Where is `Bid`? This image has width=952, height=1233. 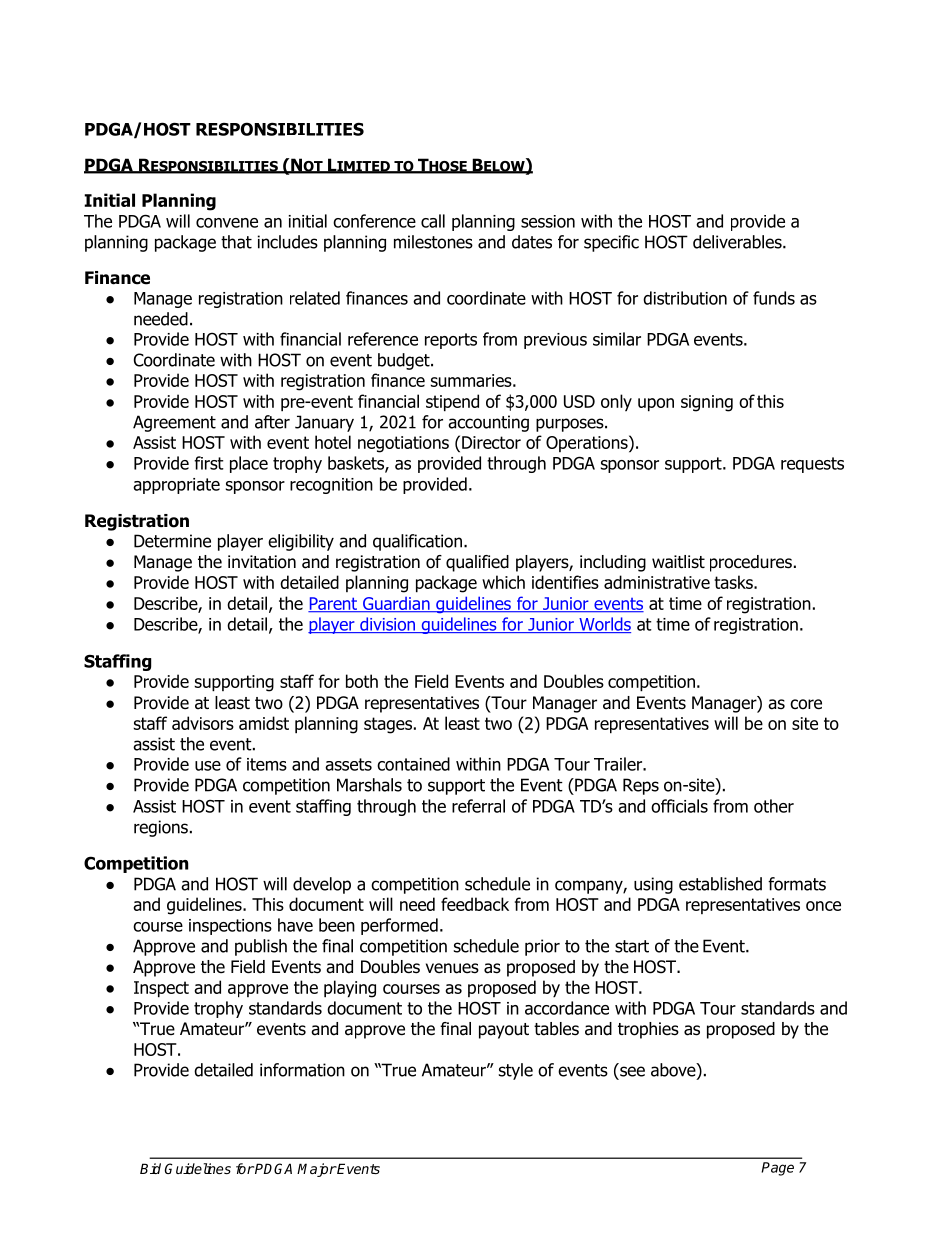 Bid is located at coordinates (150, 1168).
